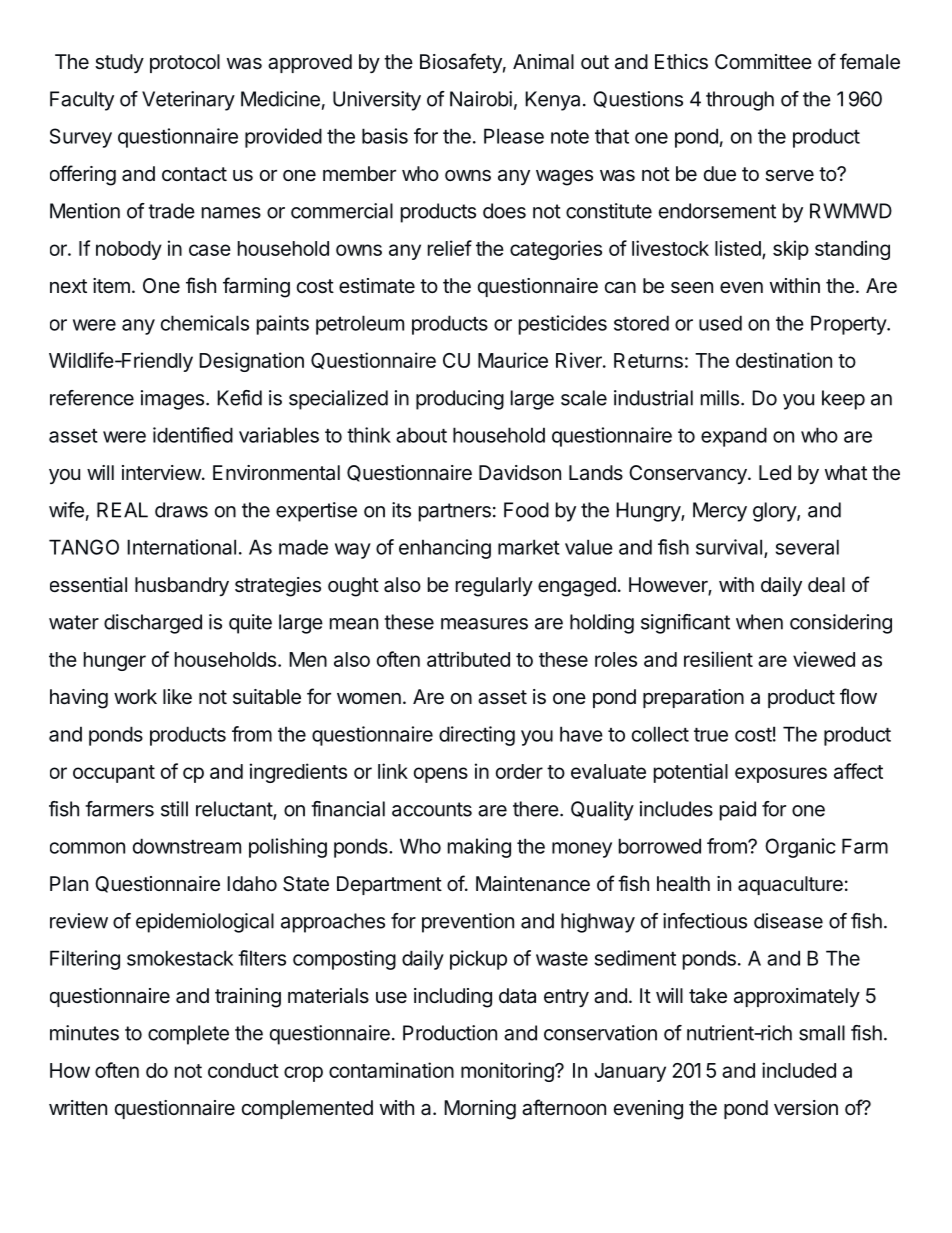 Image resolution: width=952 pixels, height=1233 pixels. What do you see at coordinates (188, 101) in the screenshot?
I see `Veterinary` at bounding box center [188, 101].
